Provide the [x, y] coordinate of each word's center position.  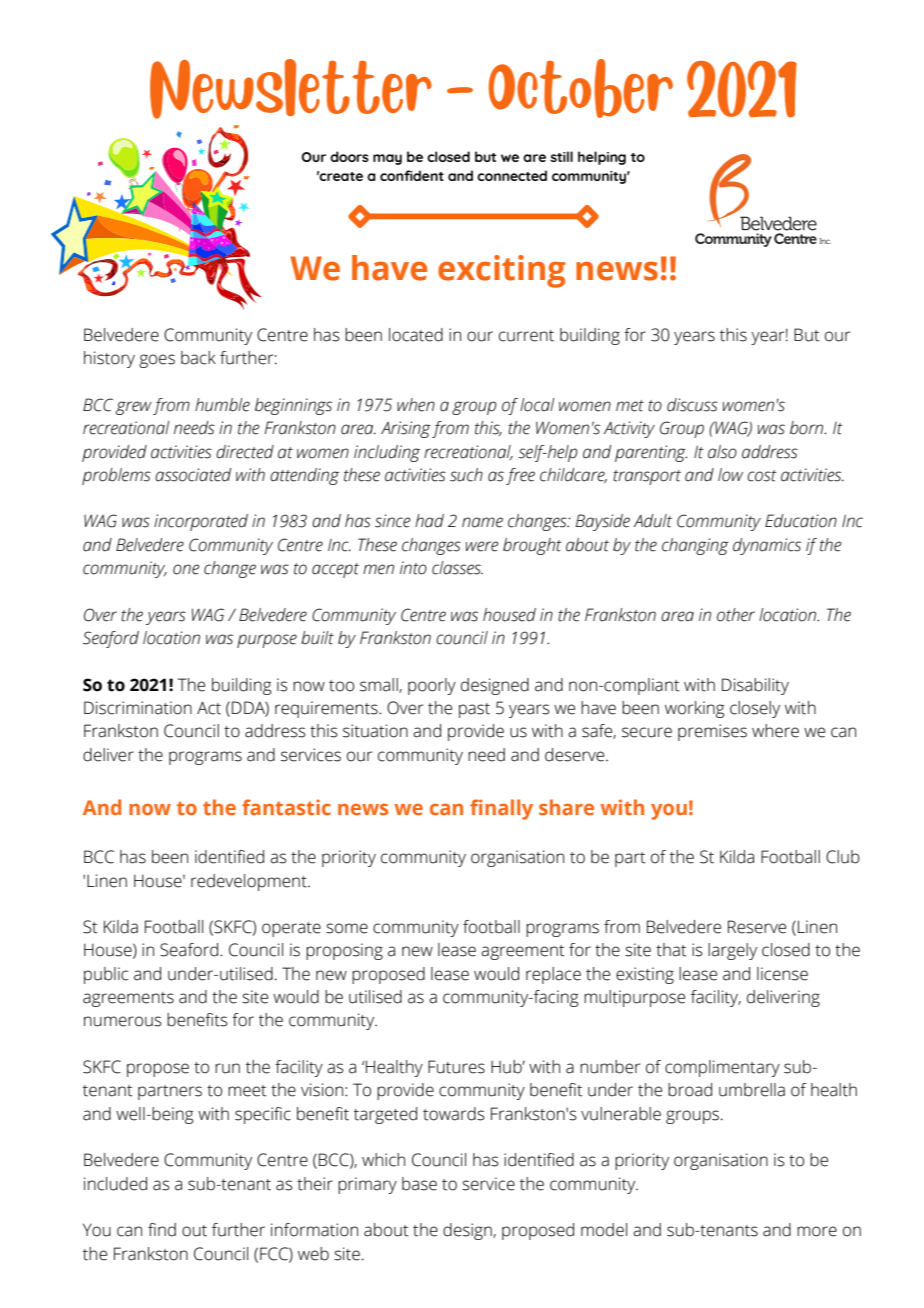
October [581, 88]
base [419, 1184]
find [162, 1230]
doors [349, 156]
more [817, 1231]
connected [512, 175]
